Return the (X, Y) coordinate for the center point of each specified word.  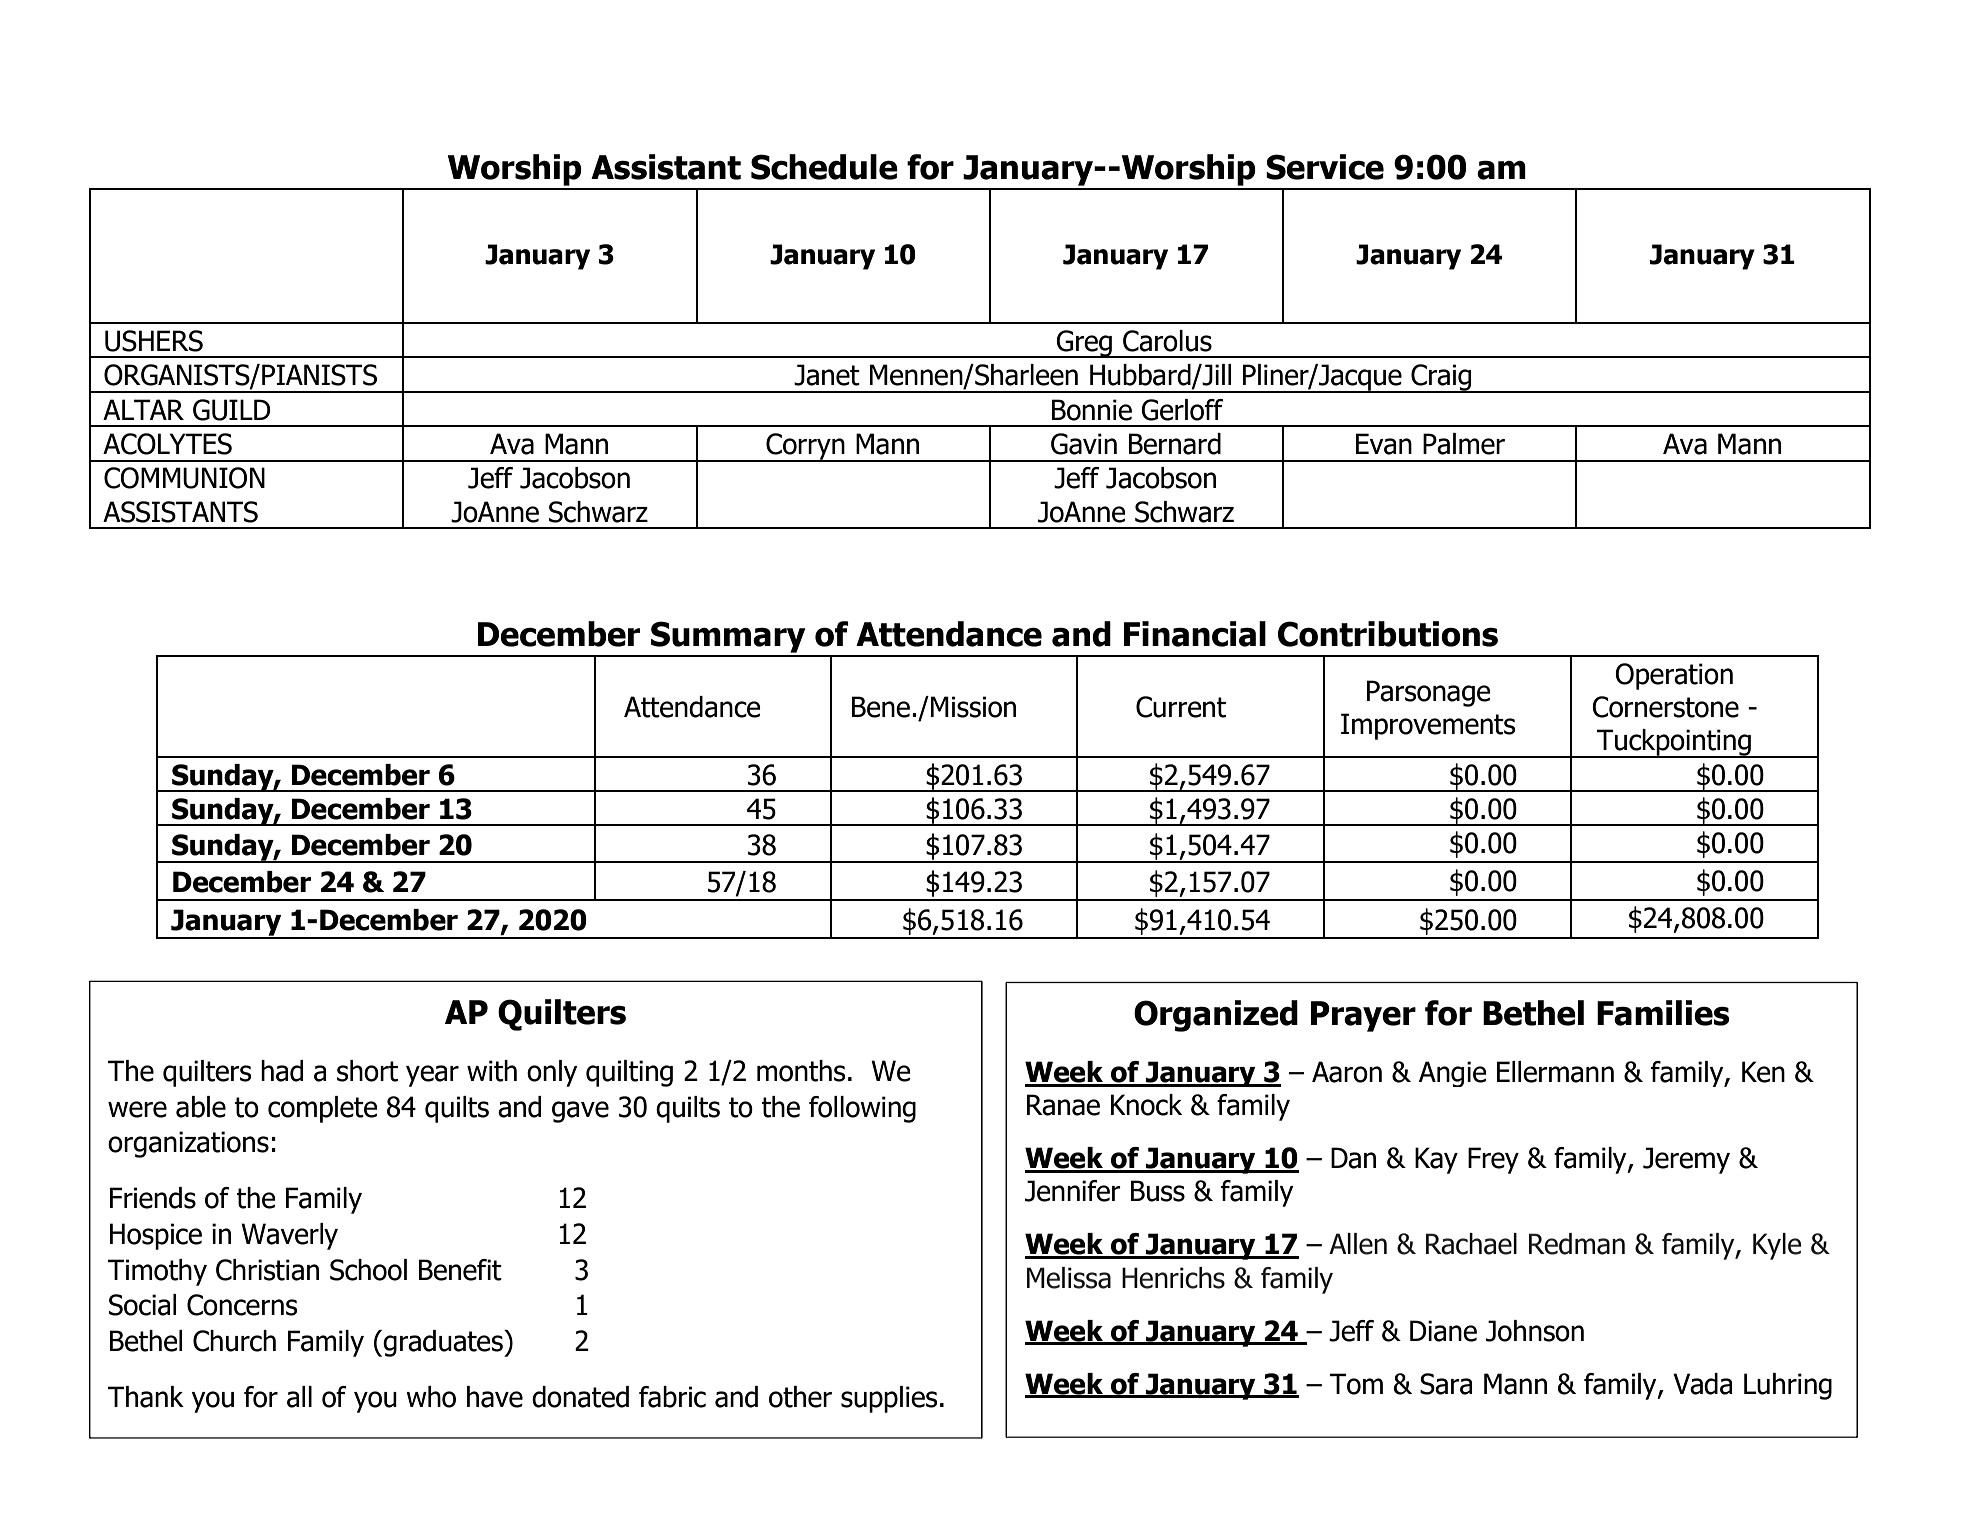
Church (234, 1341)
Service (1325, 167)
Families (1663, 1013)
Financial (1195, 634)
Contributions (1388, 634)
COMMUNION (184, 478)
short (367, 1071)
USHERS (154, 341)
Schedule (824, 167)
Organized (1216, 1016)
